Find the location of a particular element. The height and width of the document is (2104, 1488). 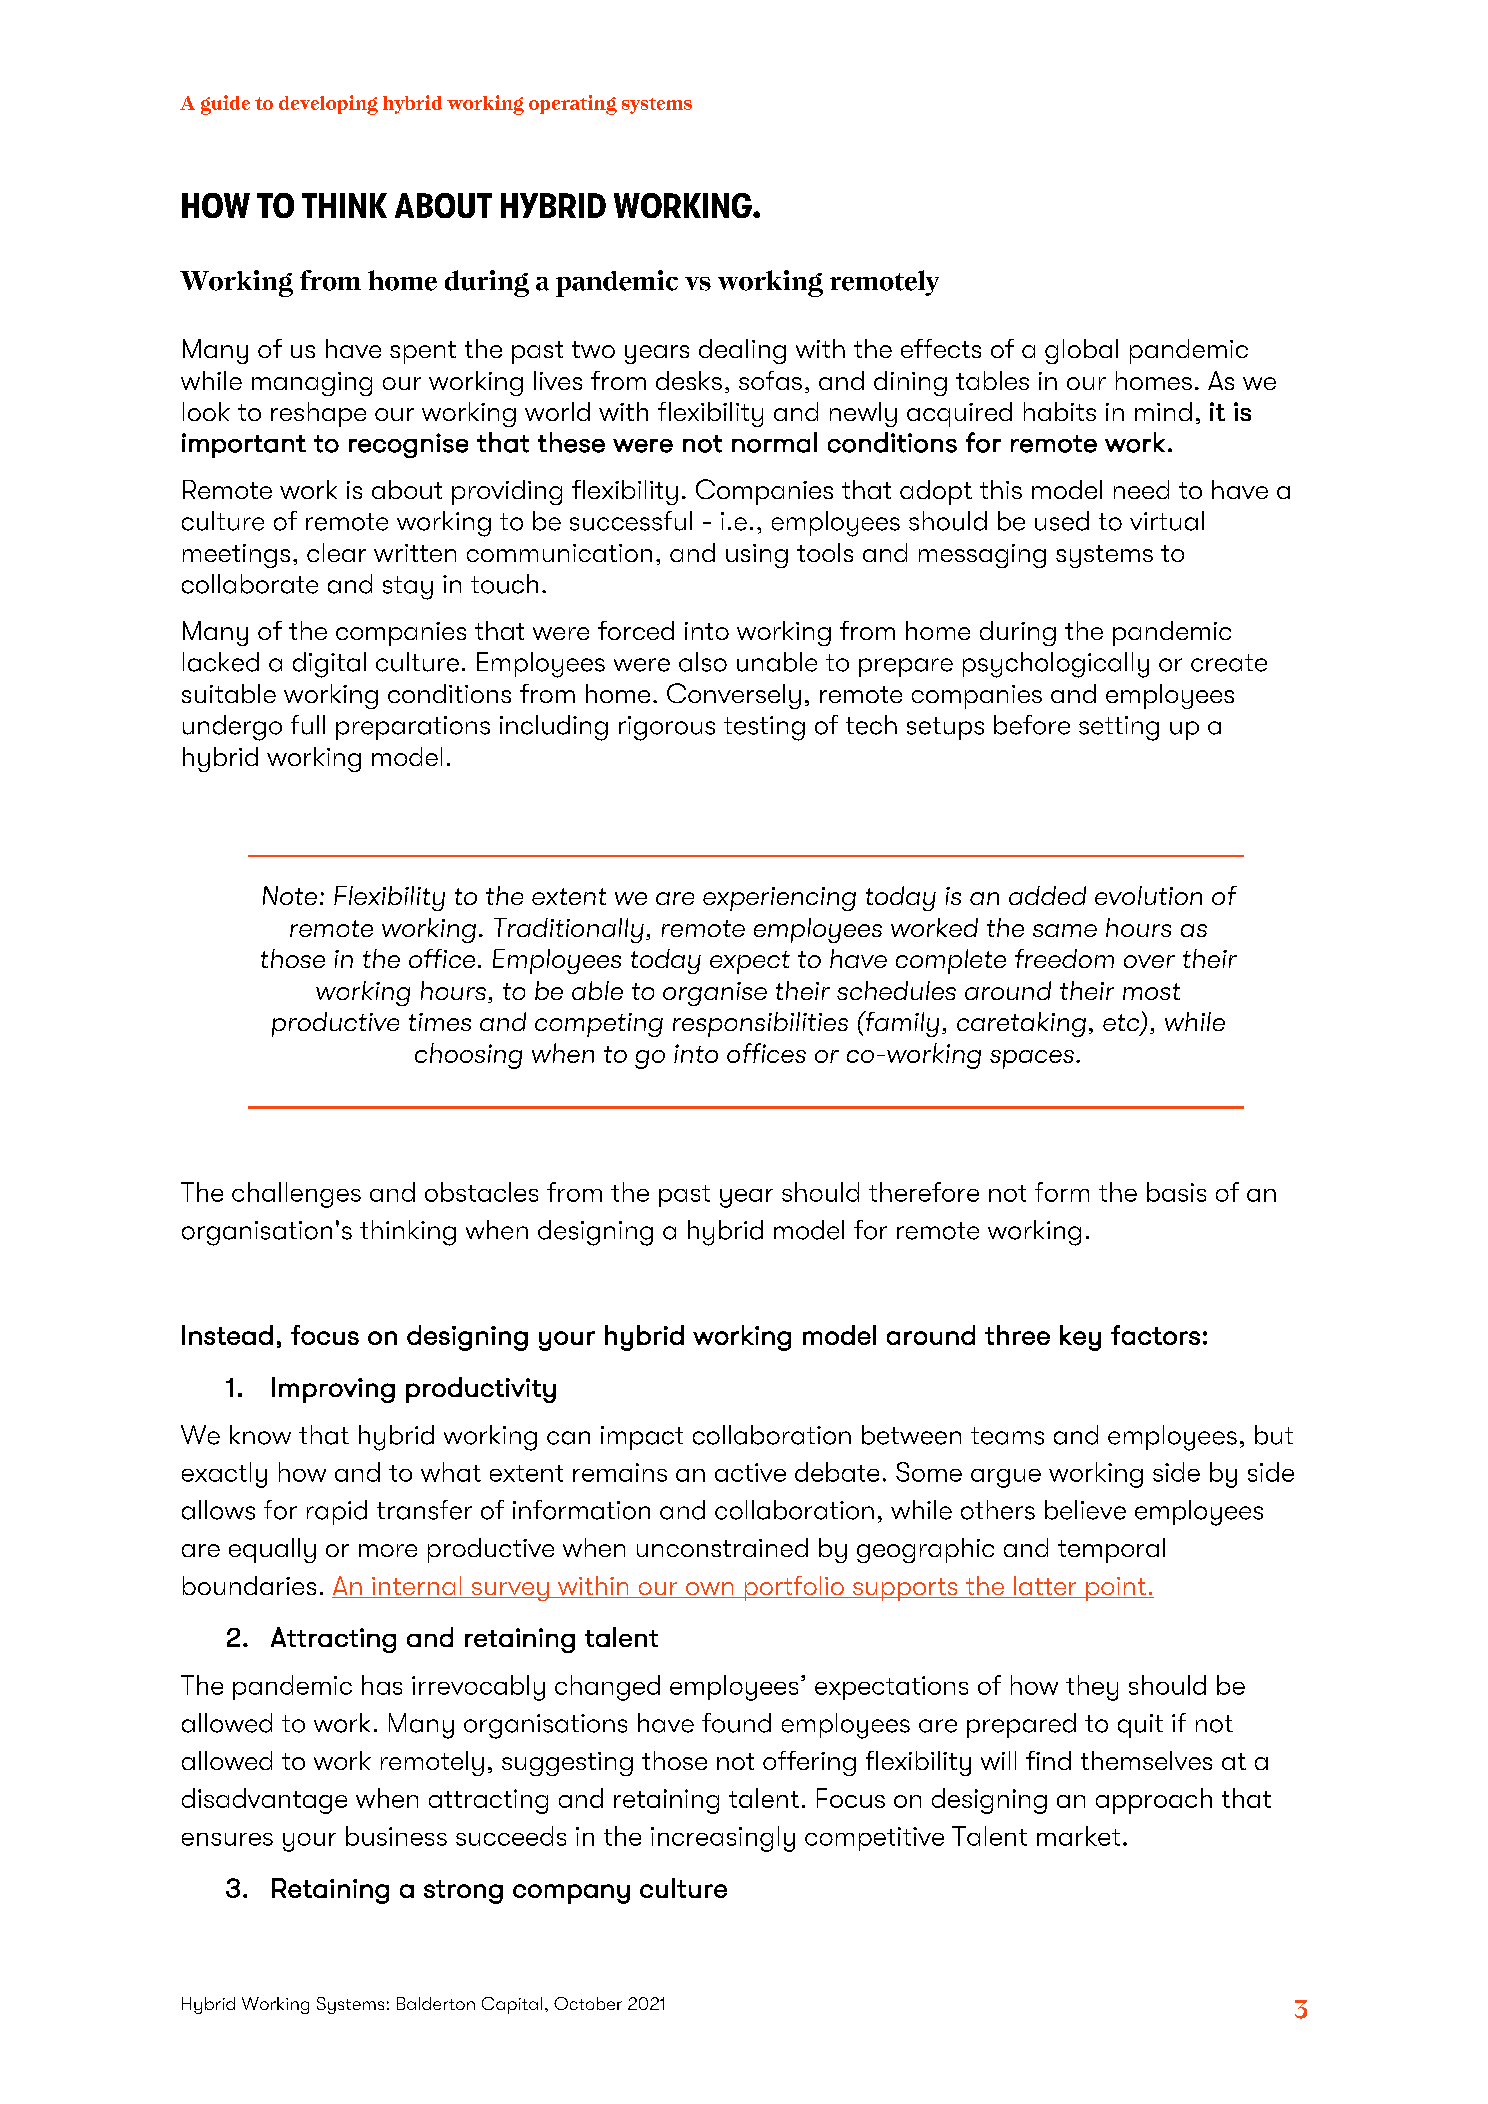

increasingly is located at coordinates (723, 1839).
